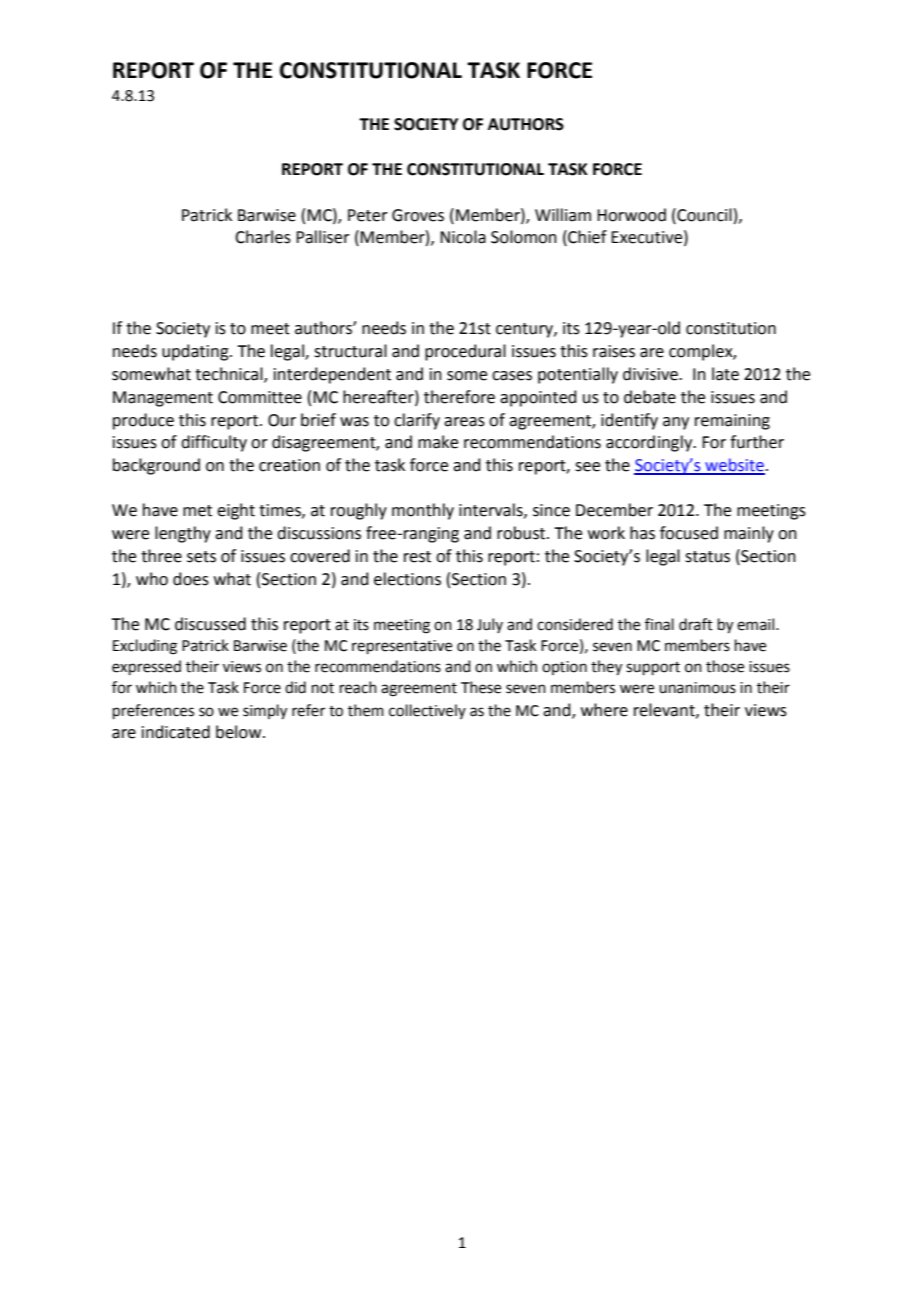  Describe the element at coordinates (156, 466) in the document. I see `background` at that location.
